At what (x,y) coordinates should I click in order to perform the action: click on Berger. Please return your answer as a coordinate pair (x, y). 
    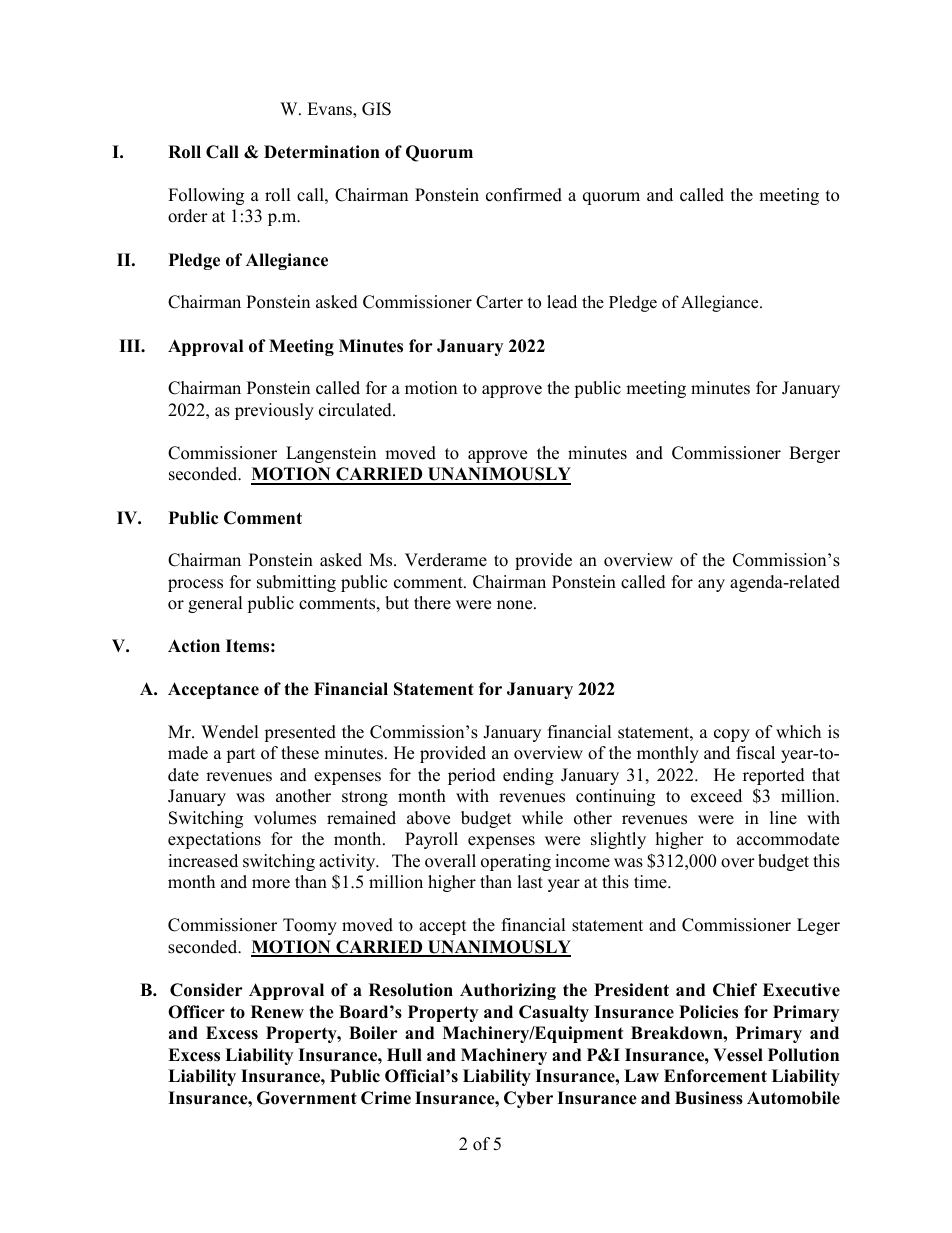
    Looking at the image, I should click on (814, 454).
